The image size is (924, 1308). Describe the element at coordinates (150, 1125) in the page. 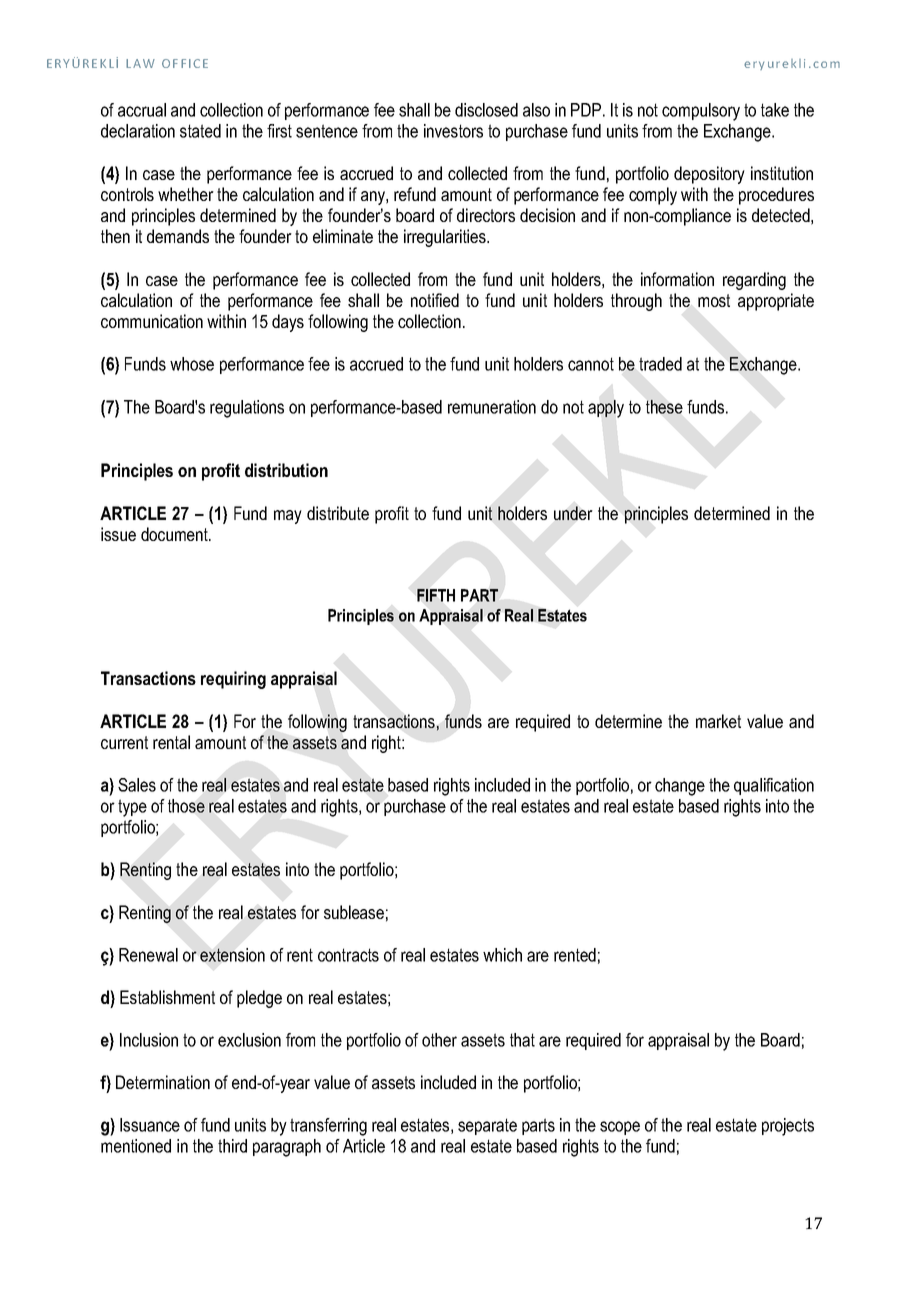

I see `Issuance` at that location.
